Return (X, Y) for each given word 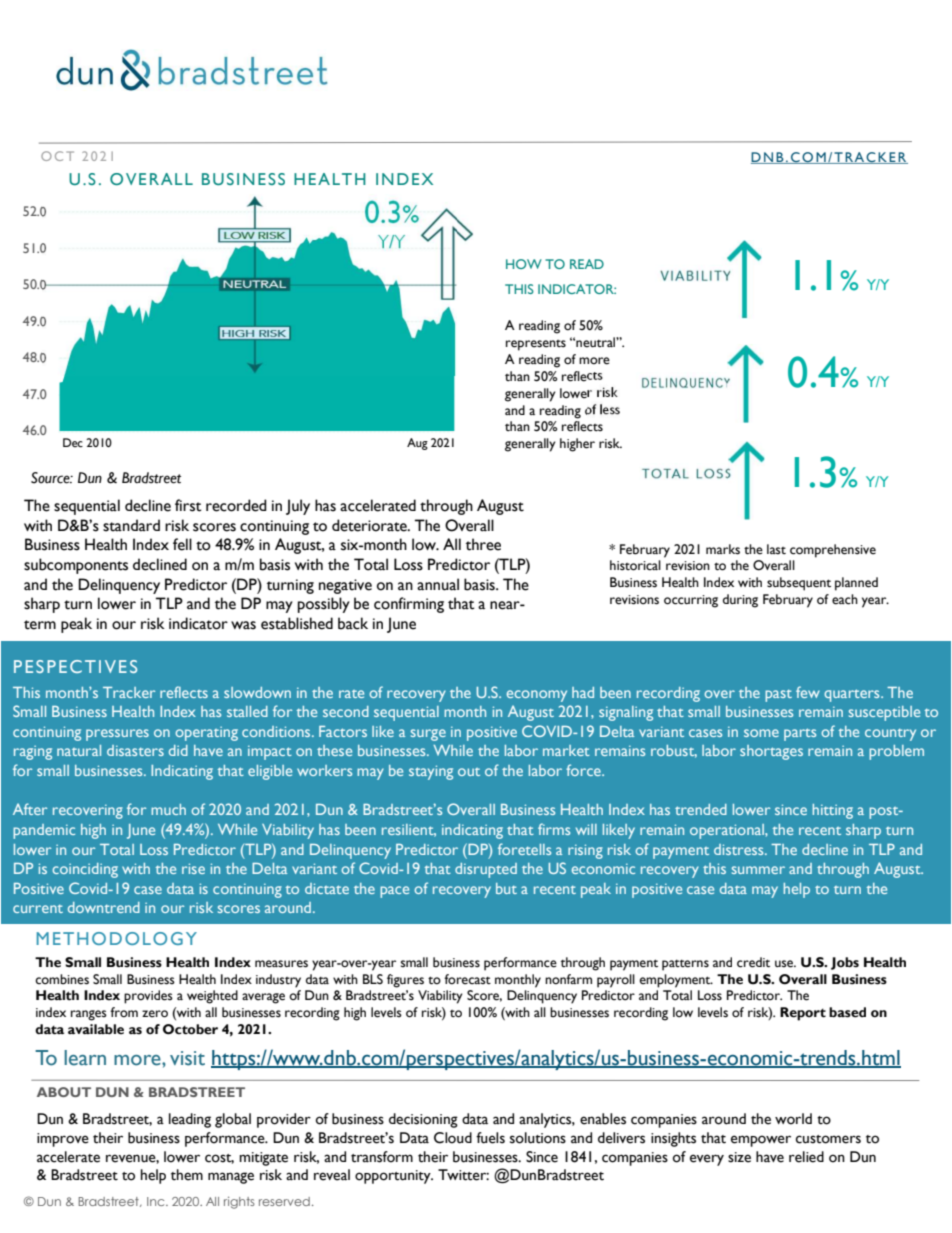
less (610, 409)
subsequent (799, 584)
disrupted (486, 870)
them (187, 1175)
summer (758, 870)
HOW (524, 264)
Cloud (453, 1138)
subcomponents (76, 566)
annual (438, 584)
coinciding (85, 870)
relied (806, 1157)
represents (536, 345)
